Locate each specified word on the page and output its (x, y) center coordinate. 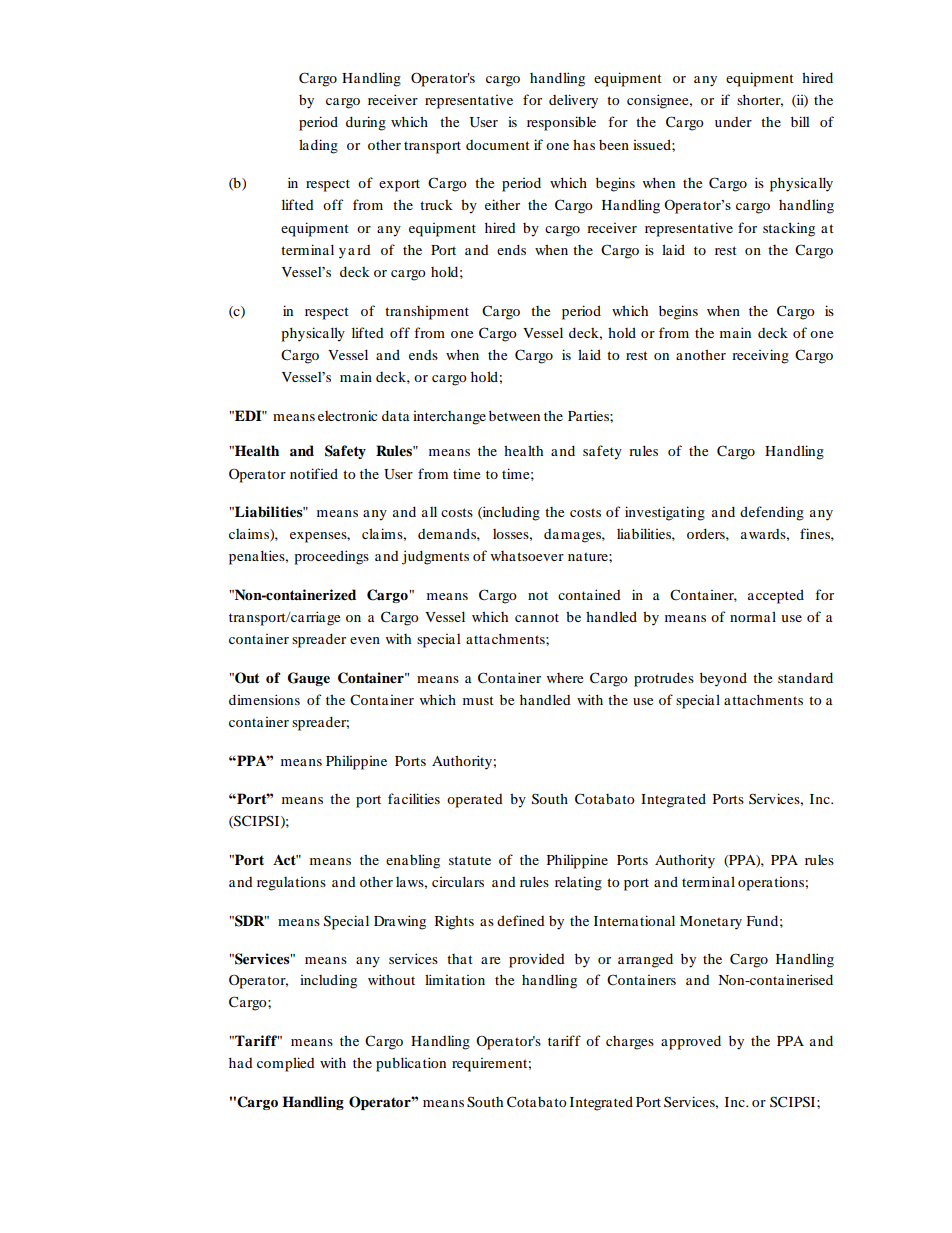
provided (537, 960)
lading (318, 146)
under (733, 122)
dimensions (264, 699)
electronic (347, 415)
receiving (760, 356)
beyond (723, 679)
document (498, 145)
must (478, 700)
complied (286, 1064)
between (514, 415)
